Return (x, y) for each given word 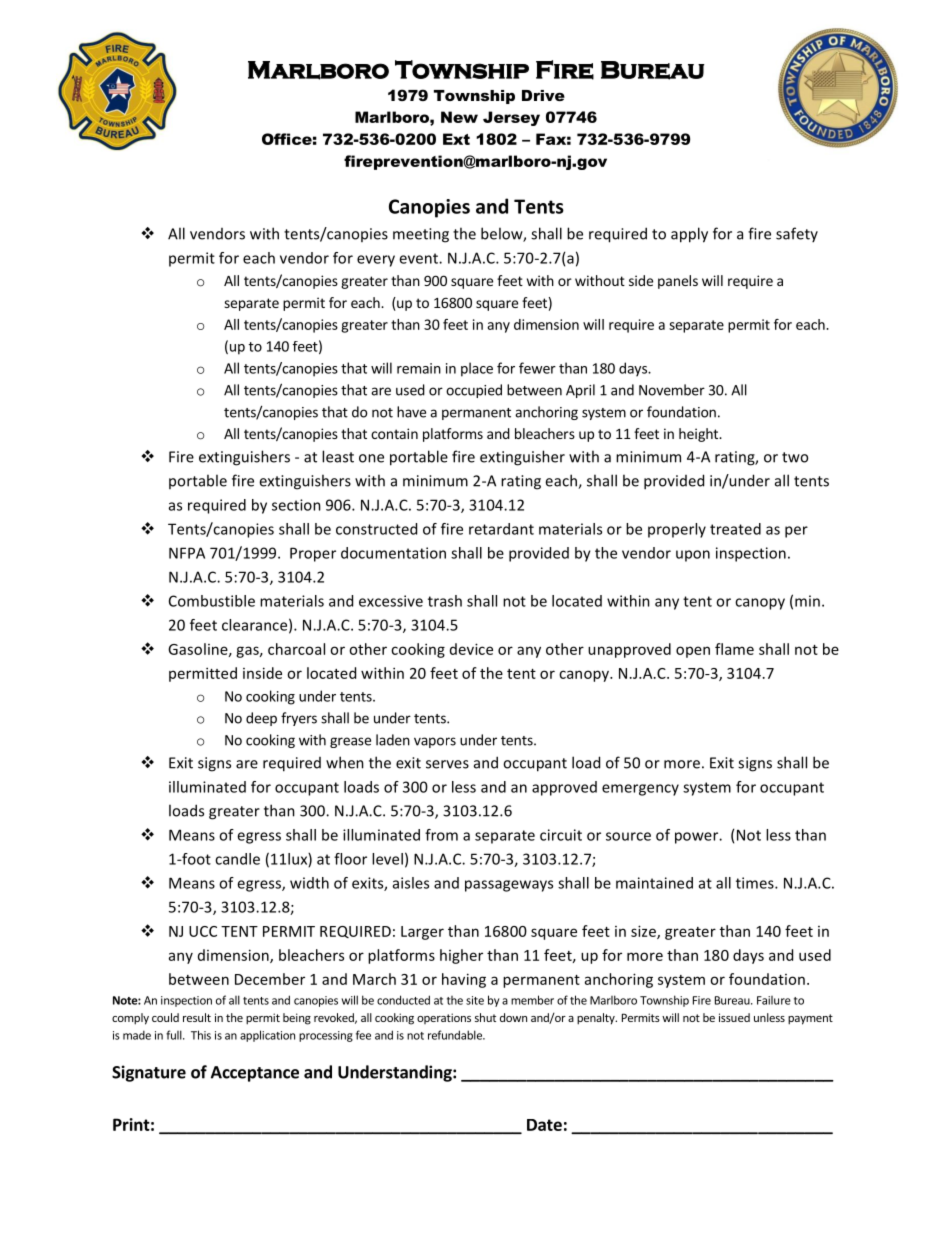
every (376, 261)
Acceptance (255, 1074)
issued (734, 1017)
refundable (456, 1035)
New (459, 117)
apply (689, 235)
